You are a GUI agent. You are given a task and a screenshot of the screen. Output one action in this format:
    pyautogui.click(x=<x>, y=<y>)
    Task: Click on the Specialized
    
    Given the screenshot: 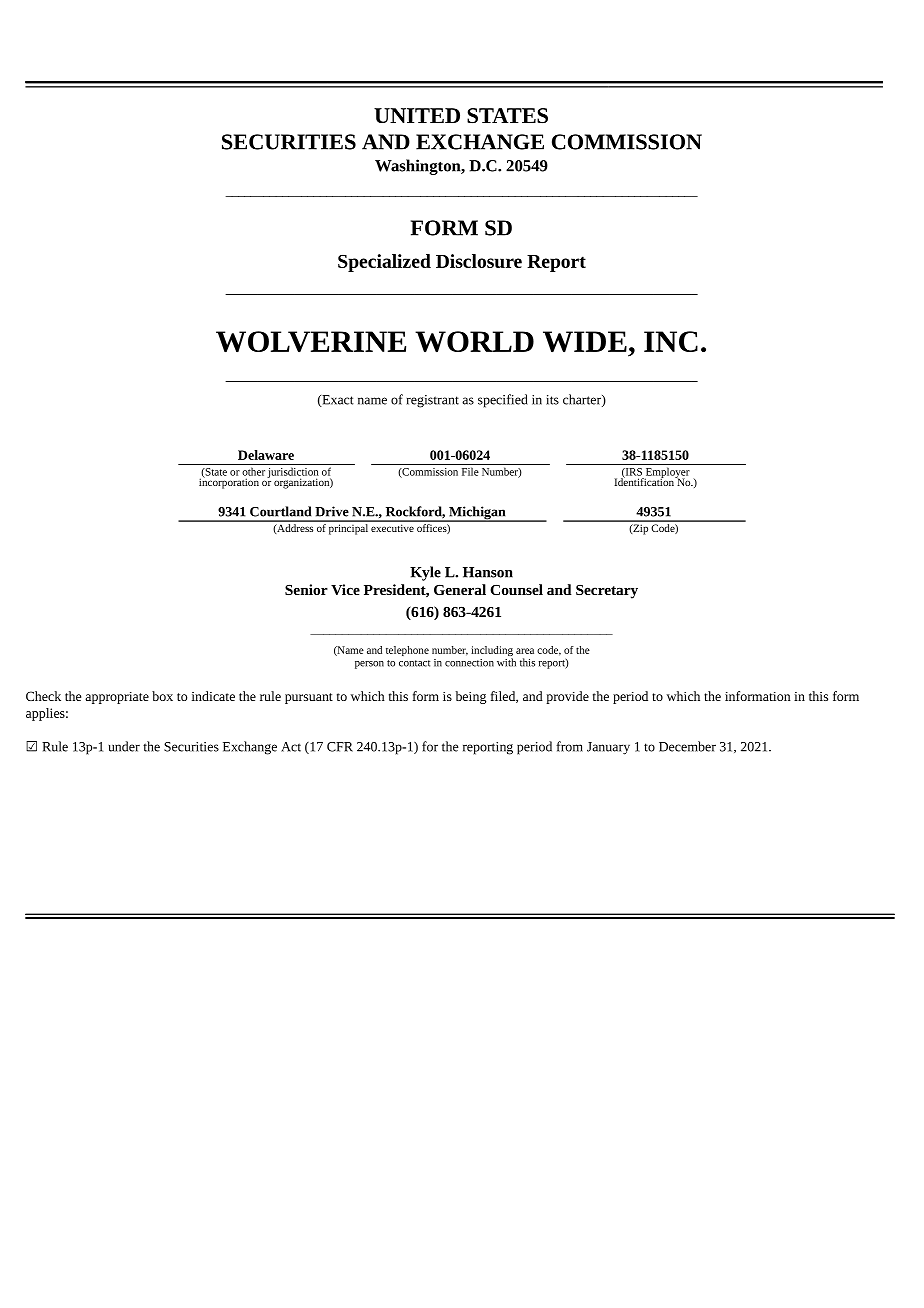 What is the action you would take?
    pyautogui.click(x=384, y=263)
